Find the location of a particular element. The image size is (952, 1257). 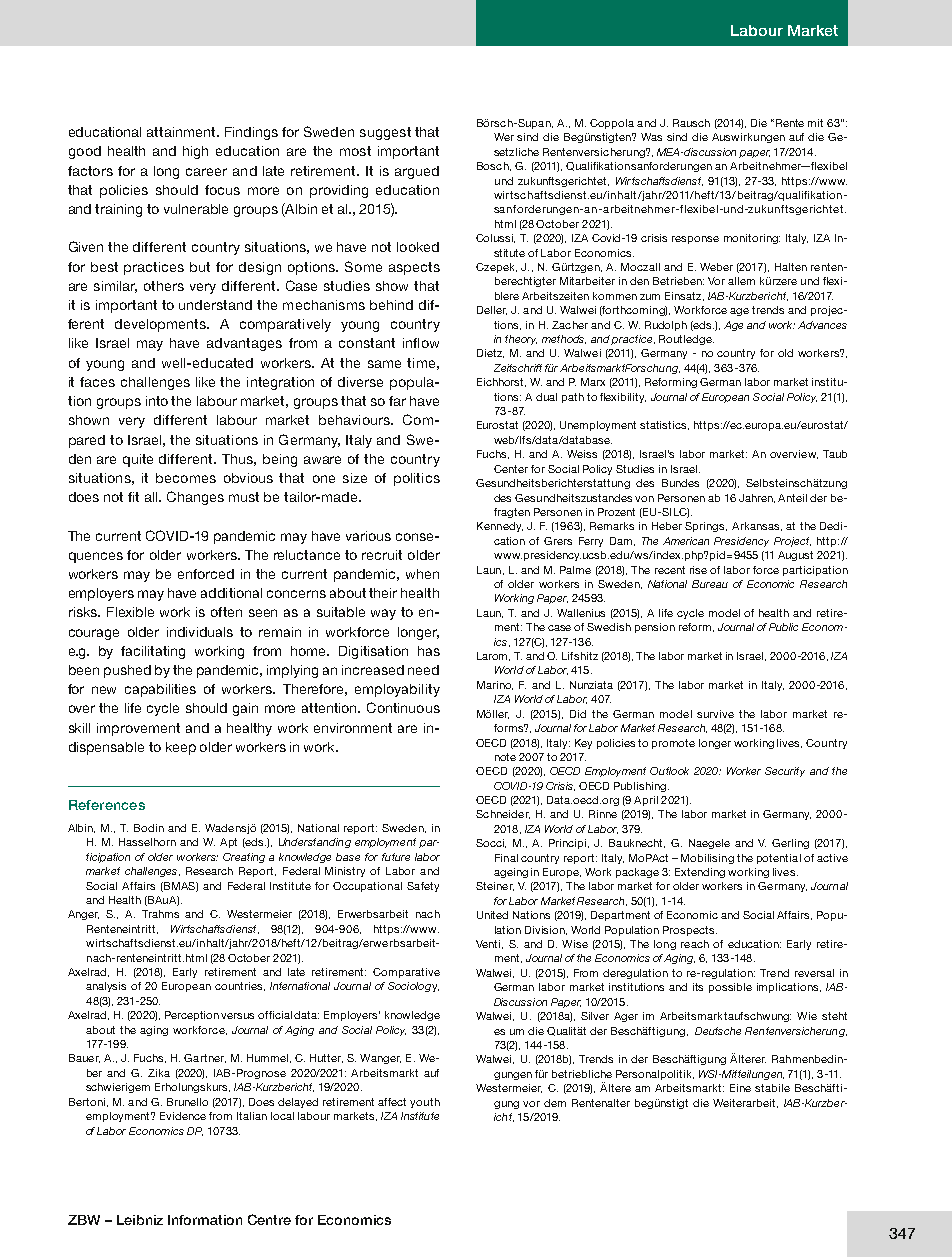

need is located at coordinates (423, 670).
